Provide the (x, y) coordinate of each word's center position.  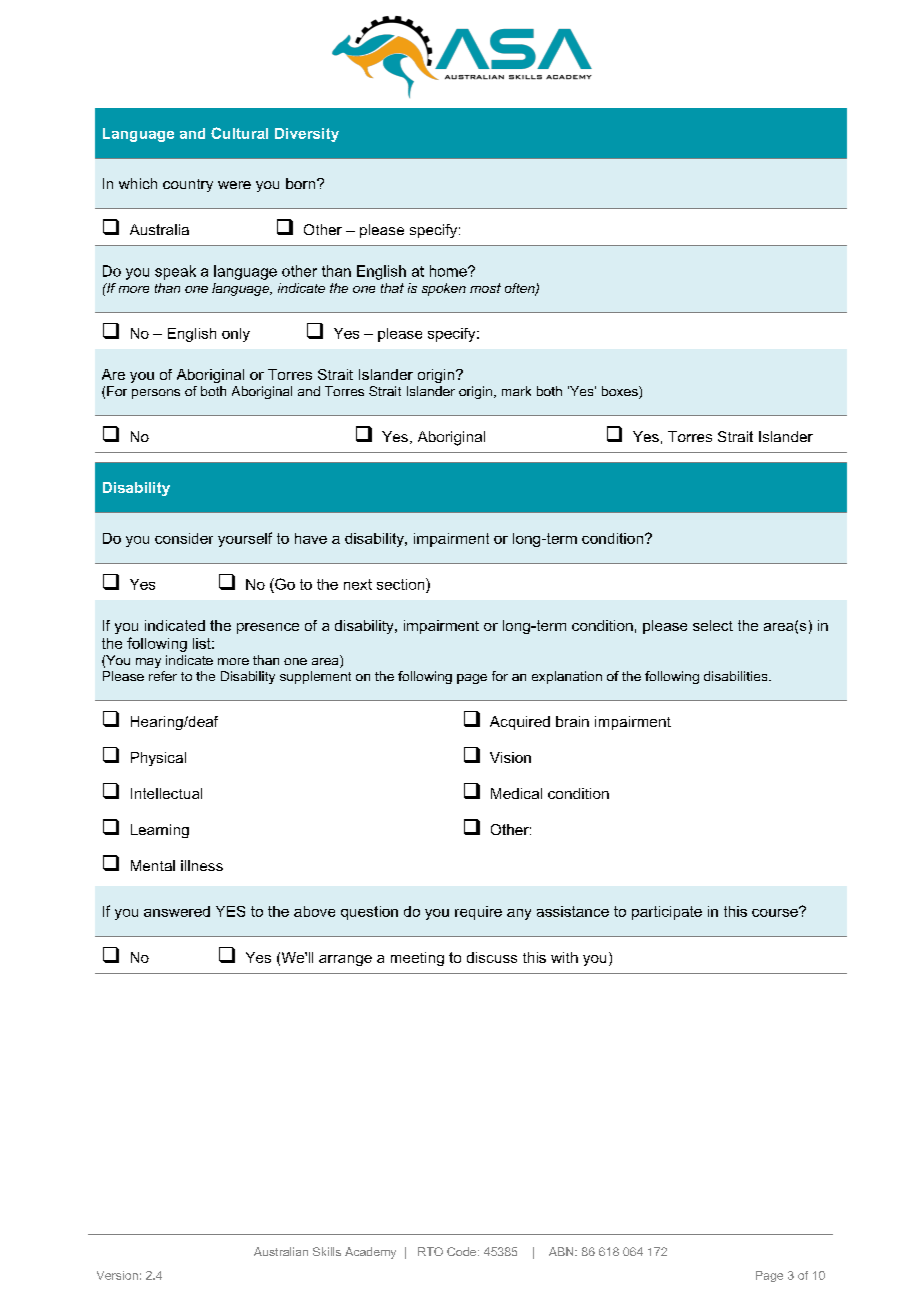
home (449, 271)
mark (516, 391)
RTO (430, 1251)
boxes (621, 392)
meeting (417, 959)
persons (156, 394)
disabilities (737, 676)
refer (163, 676)
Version (117, 1275)
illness (202, 865)
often (521, 289)
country (188, 185)
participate (667, 913)
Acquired (520, 723)
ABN (562, 1251)
